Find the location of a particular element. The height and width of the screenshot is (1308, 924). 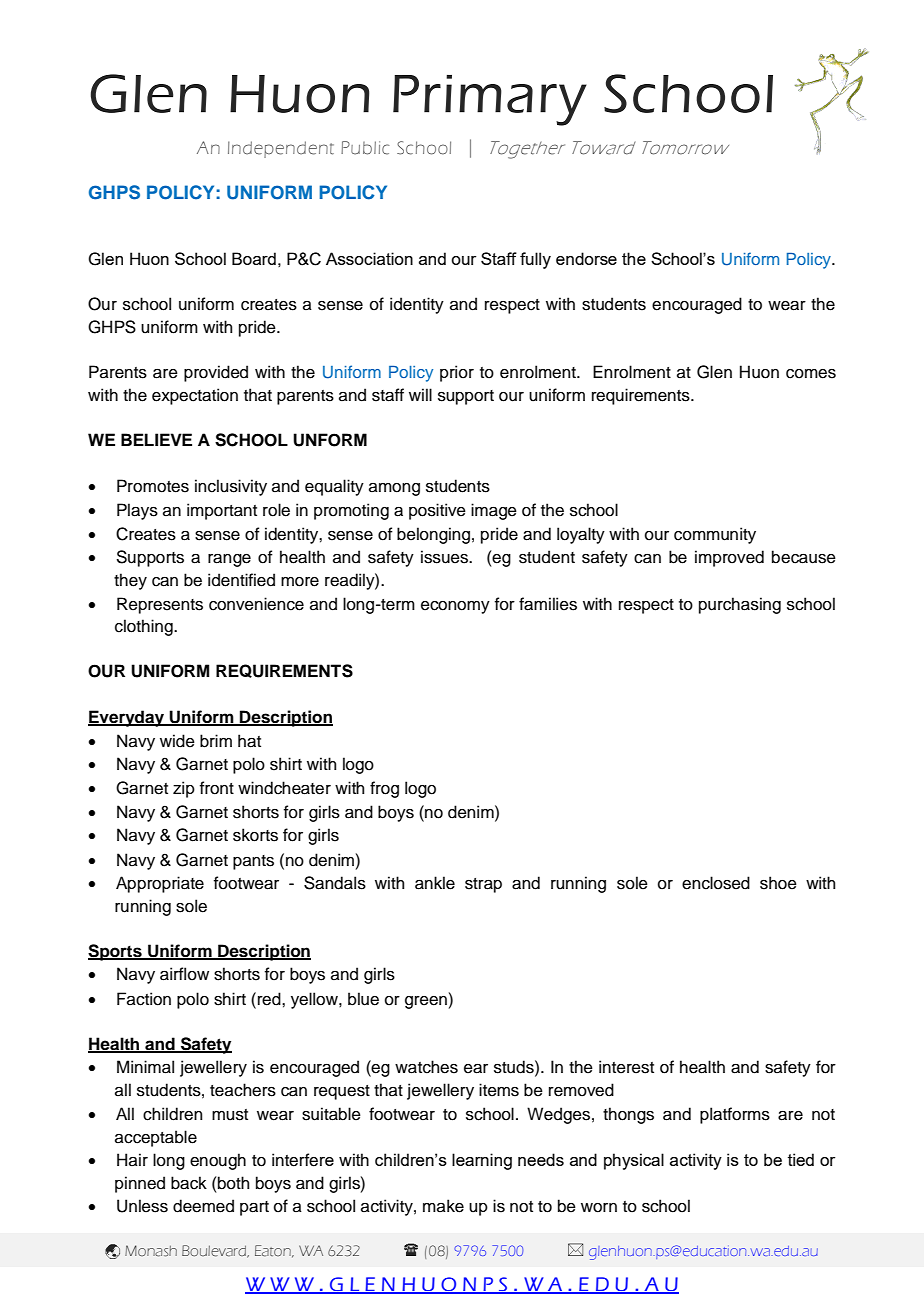

make is located at coordinates (443, 1206).
